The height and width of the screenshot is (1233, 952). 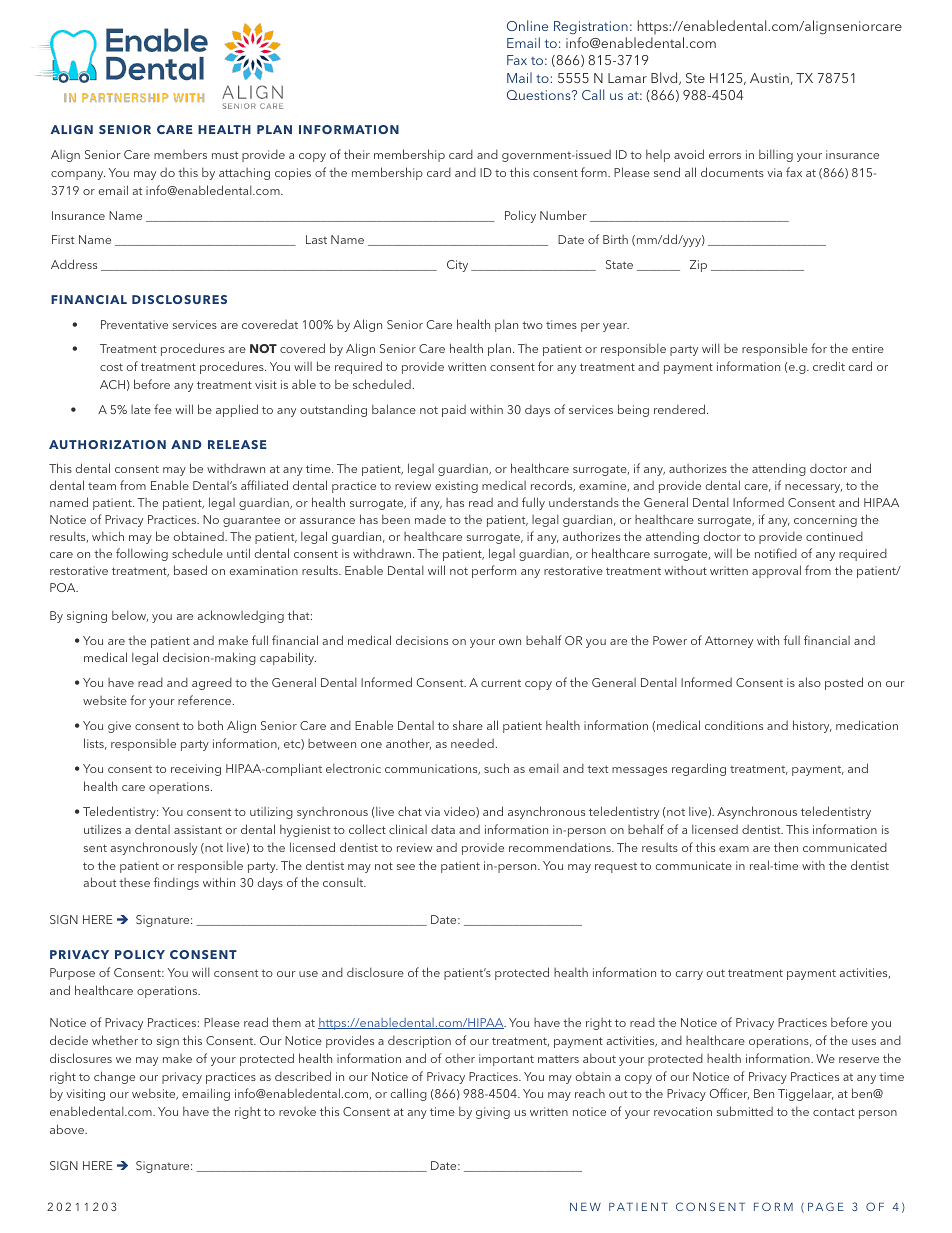 I want to click on Austin, so click(x=769, y=78).
